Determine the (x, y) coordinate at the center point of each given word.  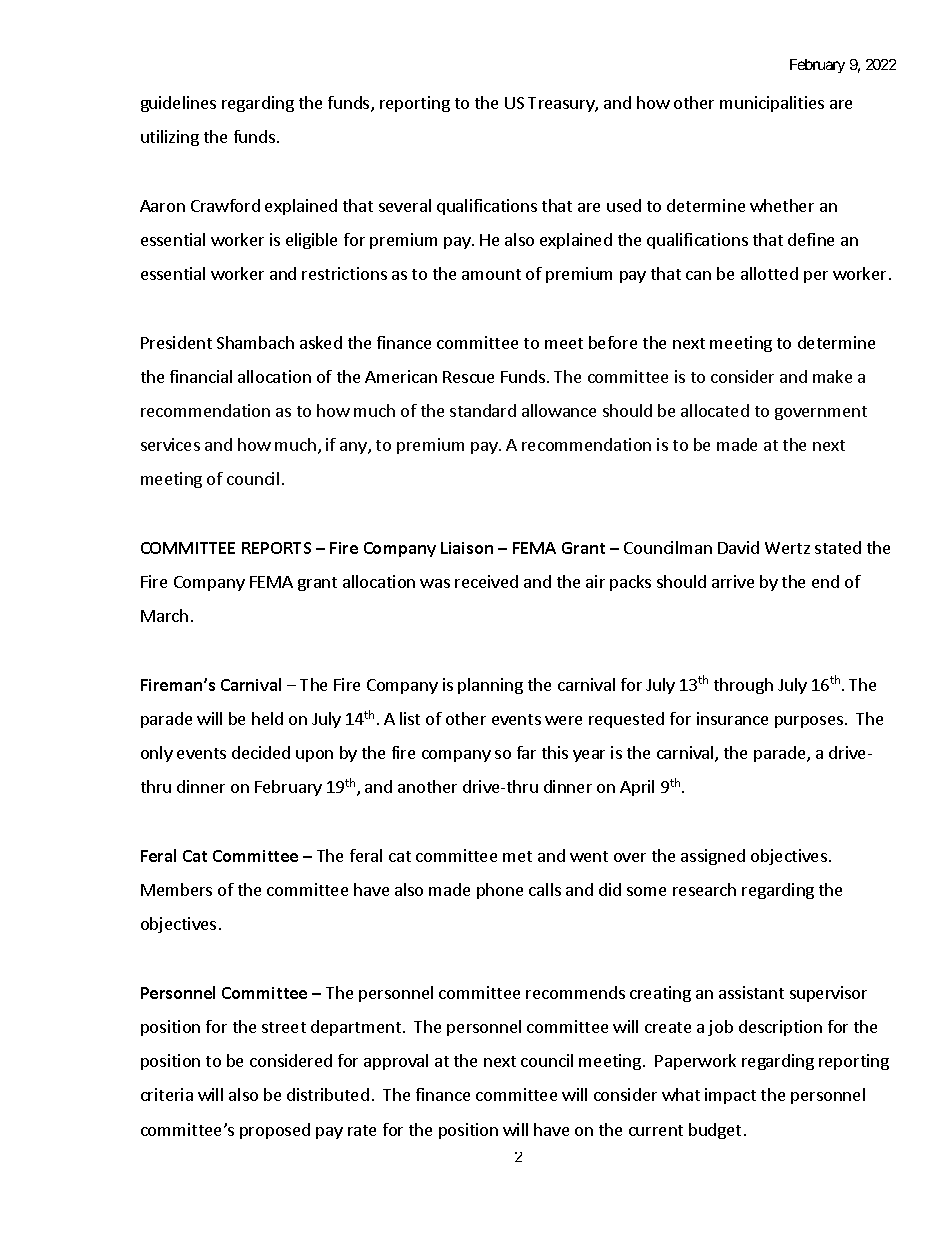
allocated (715, 410)
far (526, 752)
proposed (275, 1131)
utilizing (170, 138)
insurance (732, 718)
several (405, 205)
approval (396, 1062)
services (170, 444)
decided (261, 752)
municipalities (772, 104)
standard (483, 410)
